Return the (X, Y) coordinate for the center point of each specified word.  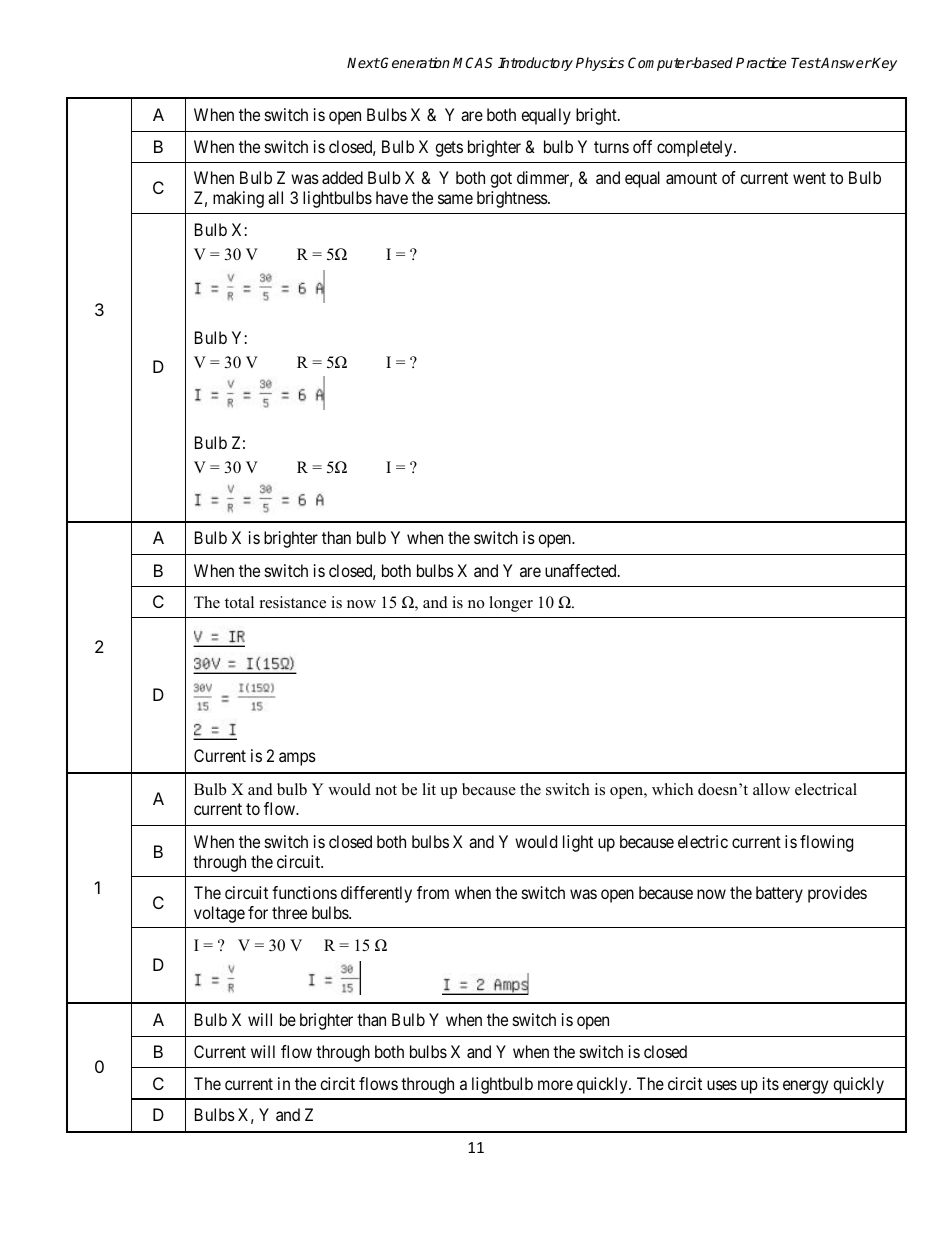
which (672, 789)
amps (297, 759)
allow (771, 789)
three (289, 912)
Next (363, 62)
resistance (293, 602)
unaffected (582, 570)
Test (806, 62)
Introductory (535, 64)
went (809, 178)
